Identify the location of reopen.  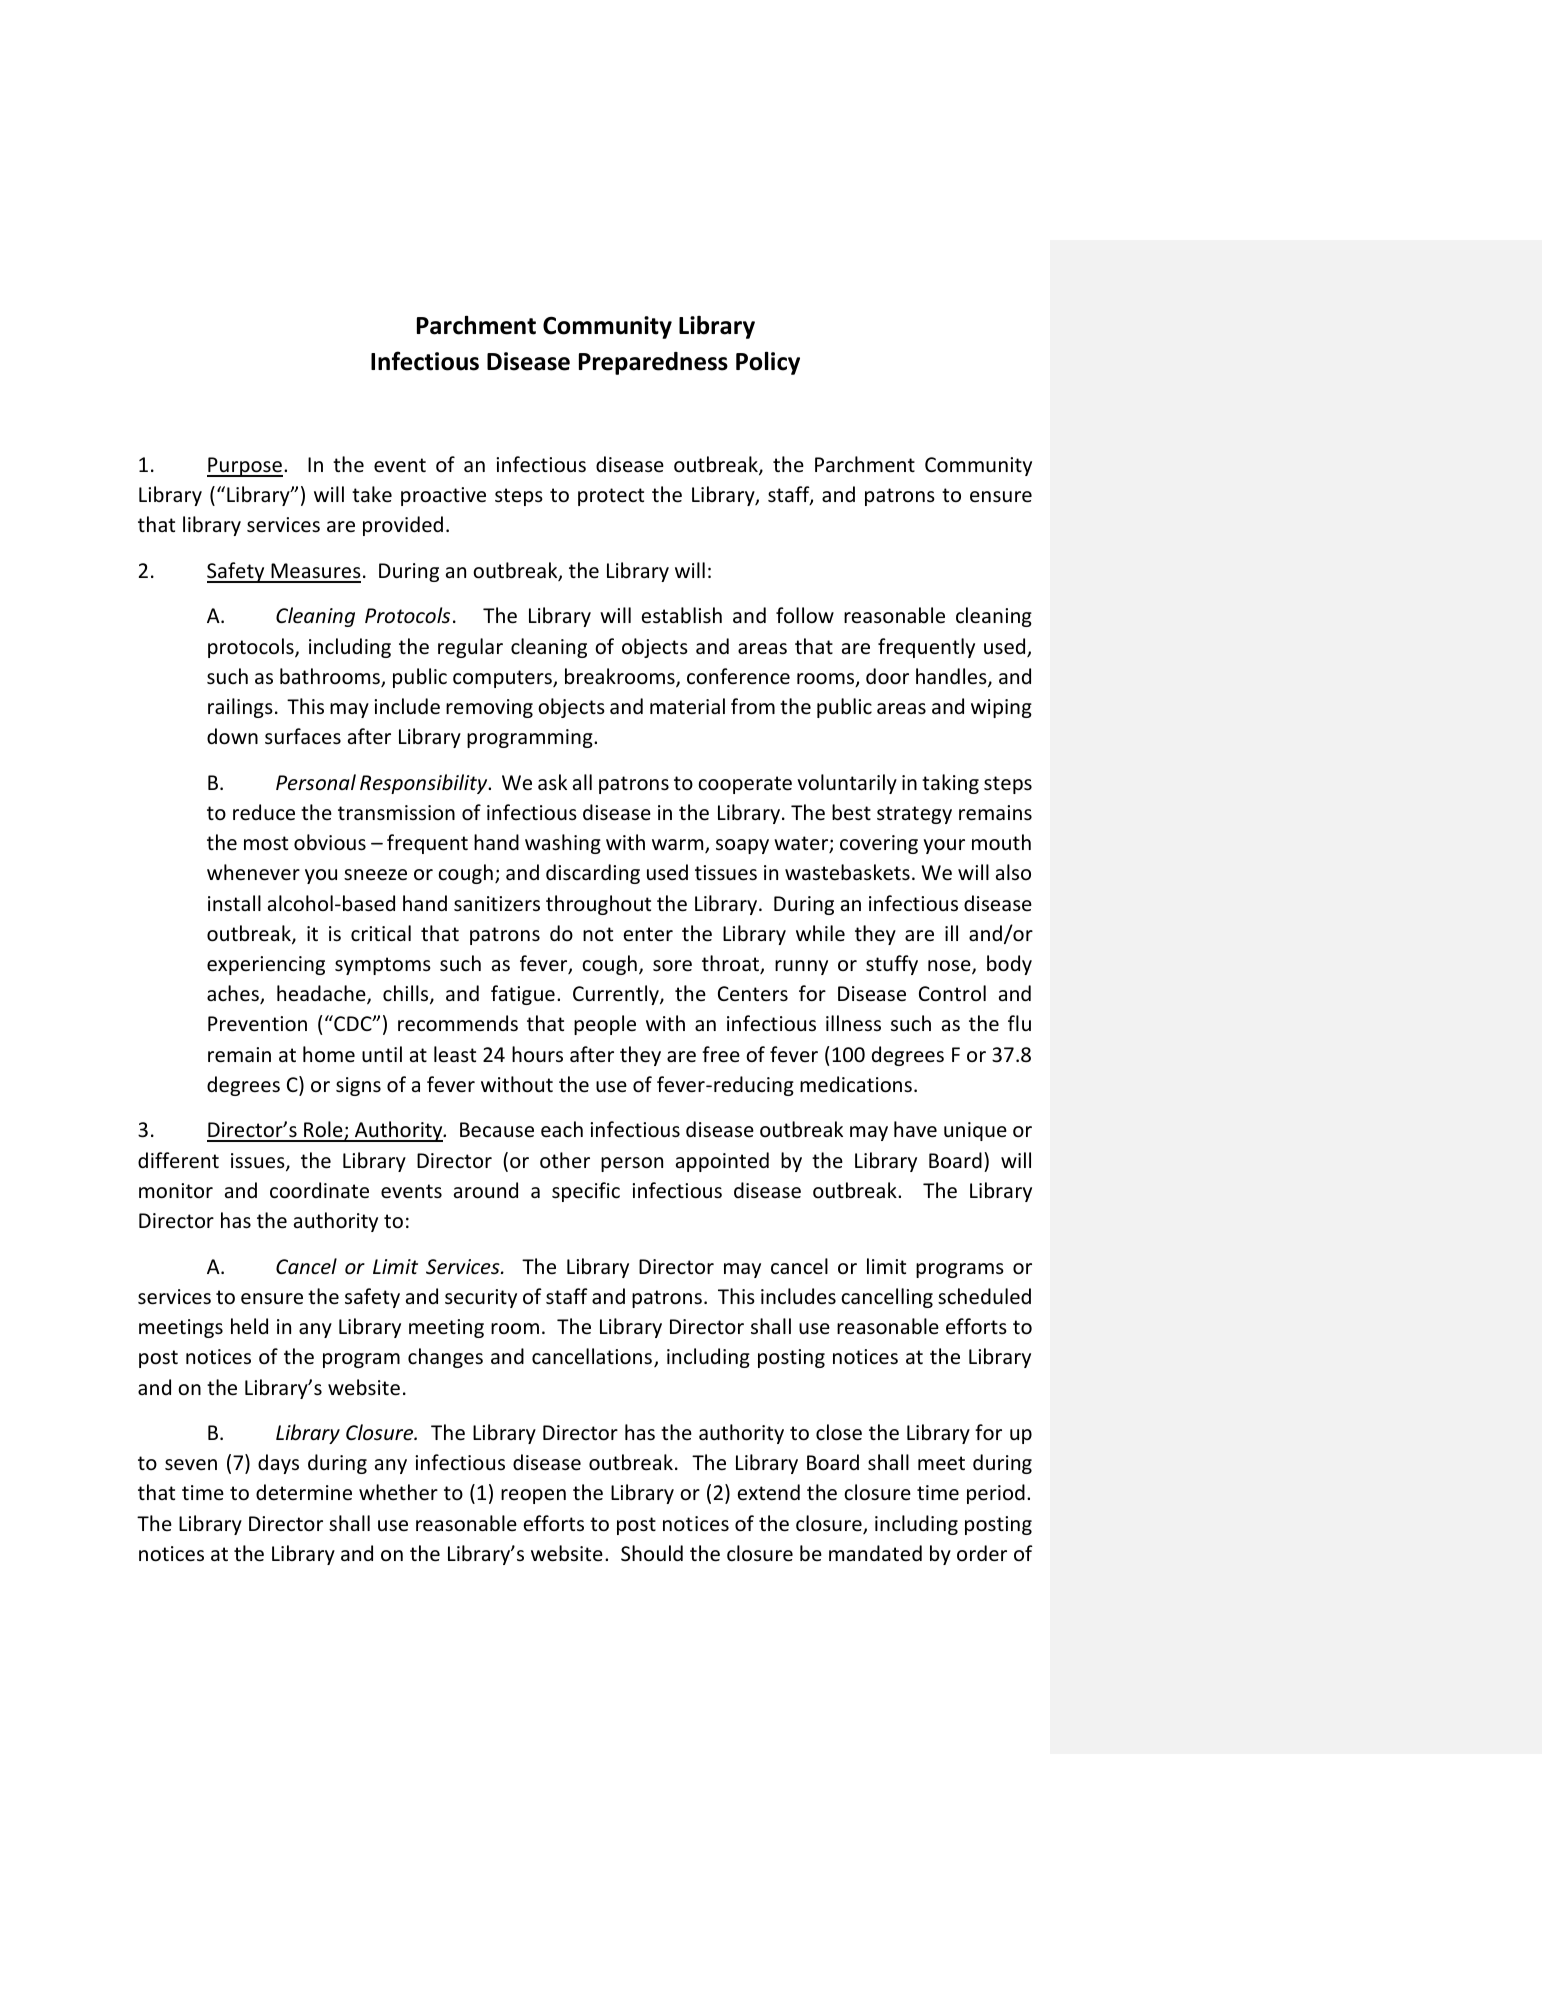
(533, 1496).
